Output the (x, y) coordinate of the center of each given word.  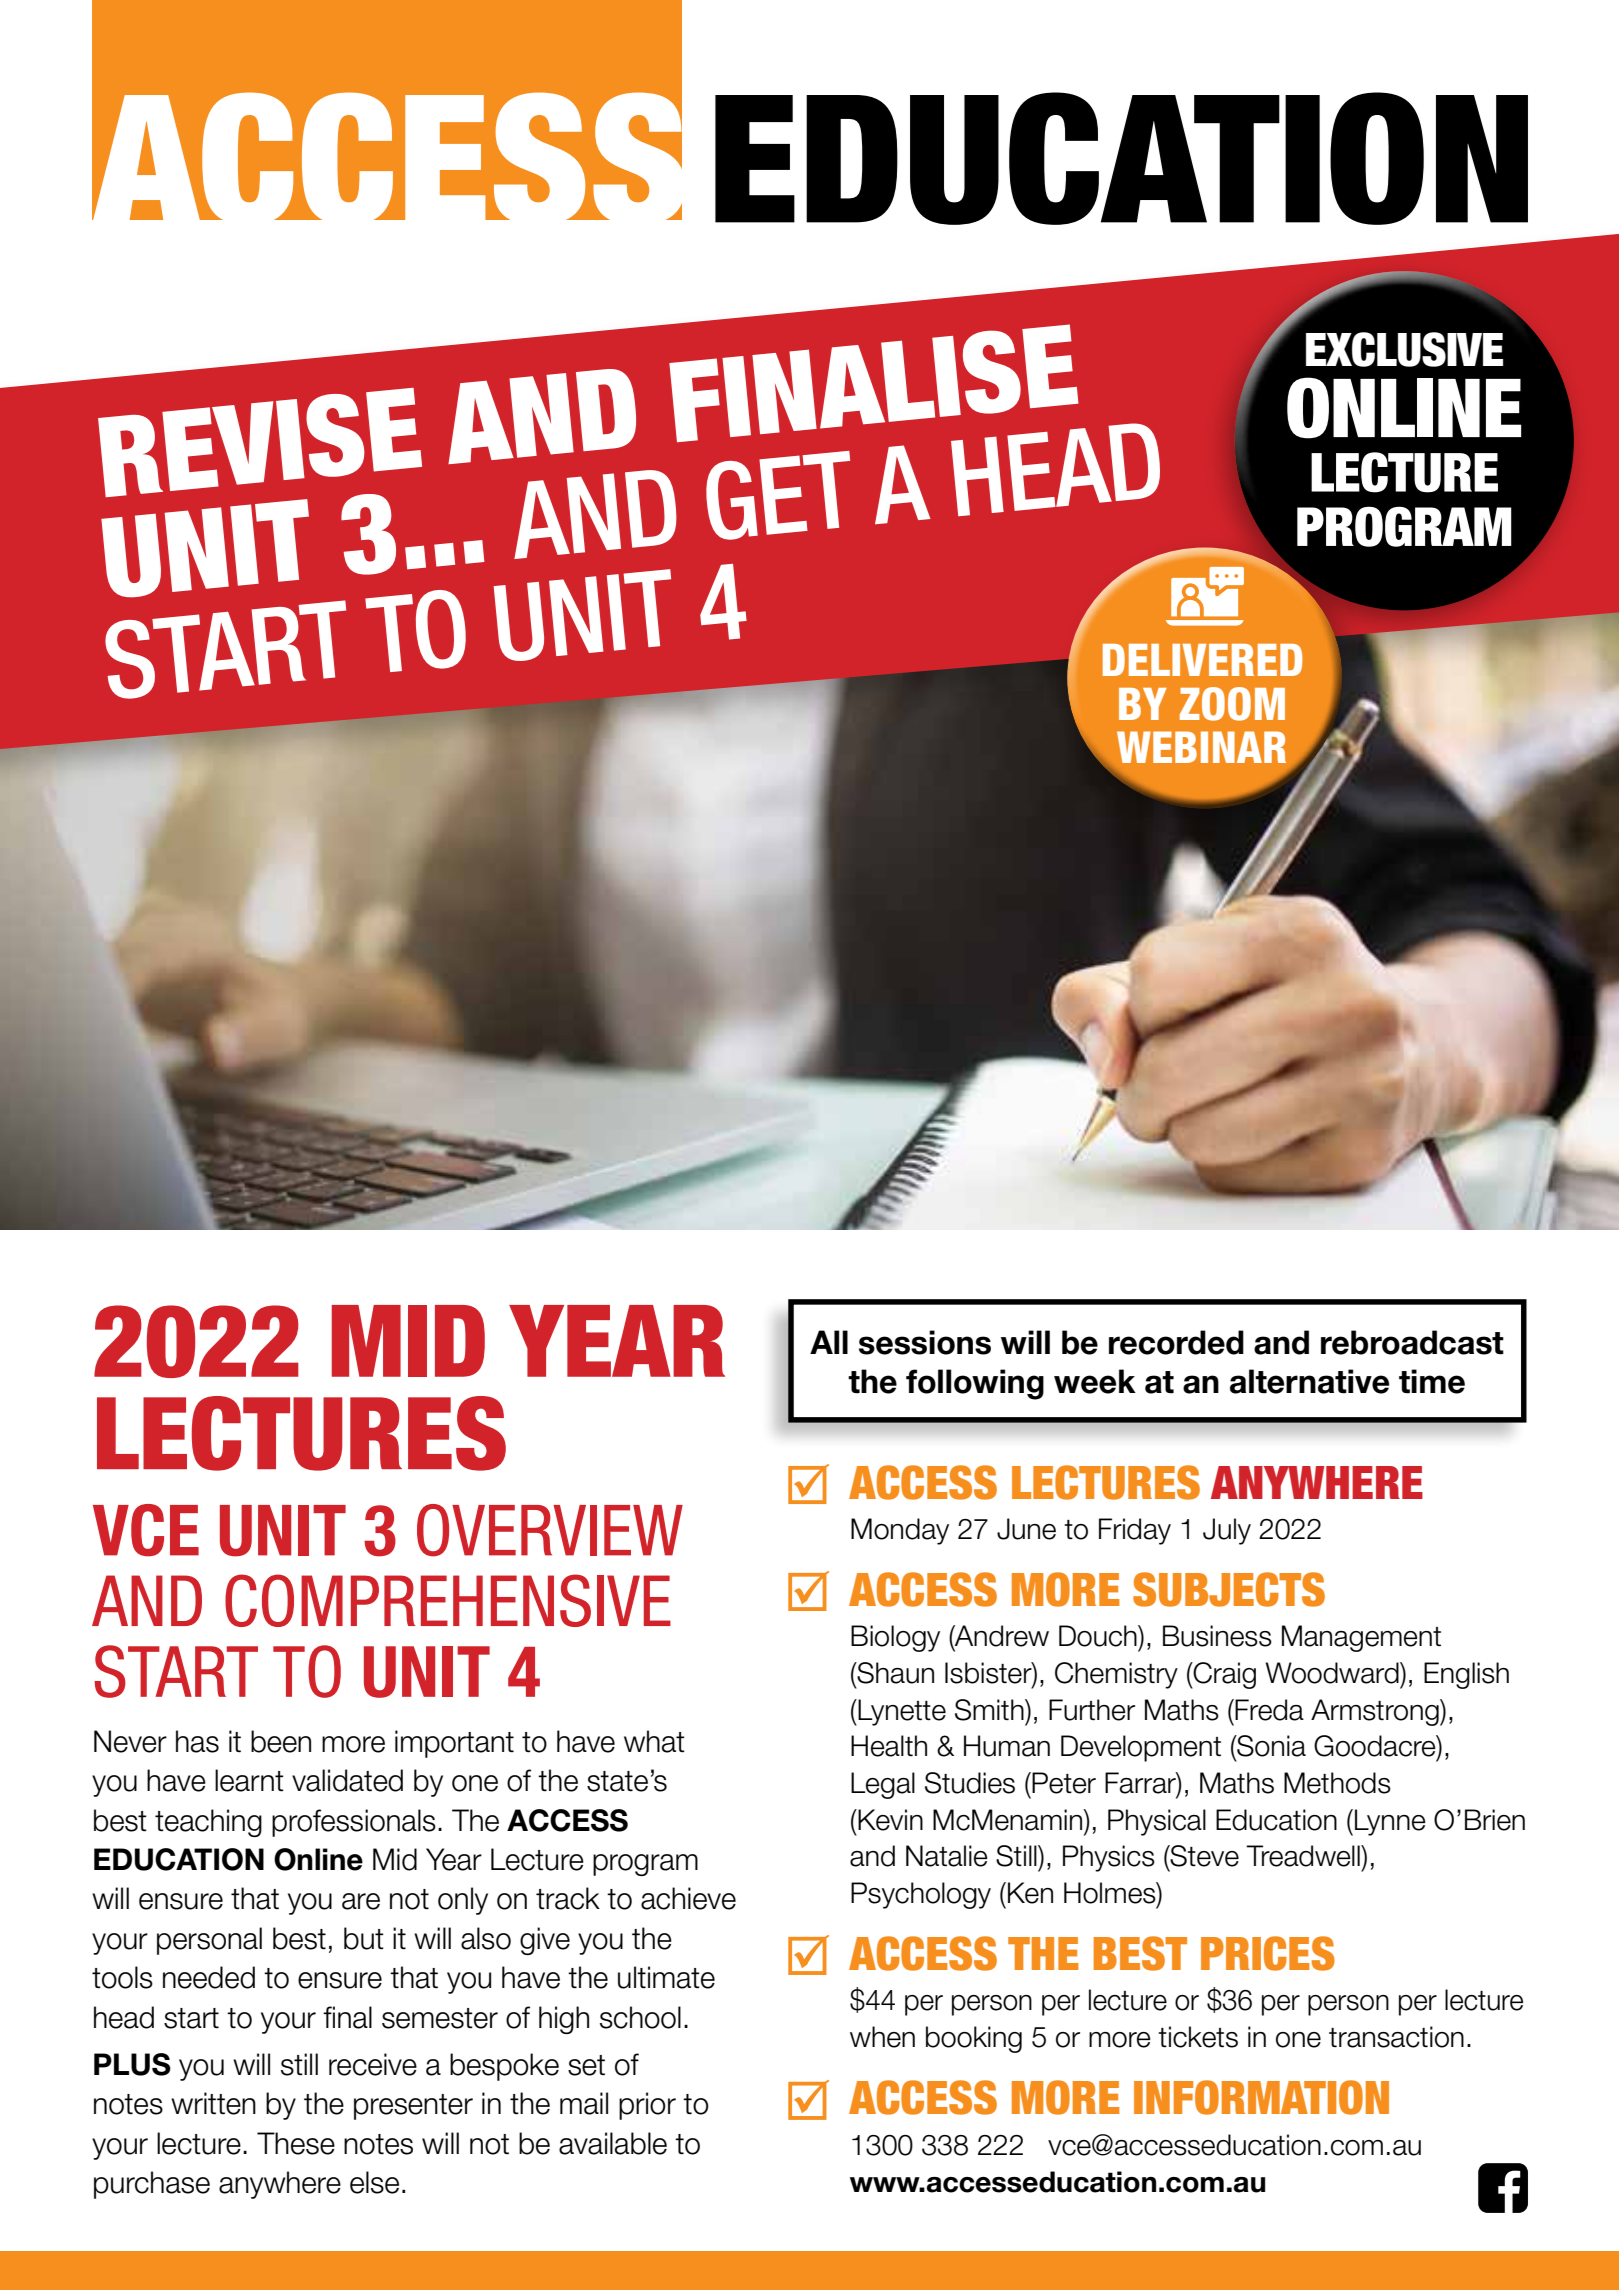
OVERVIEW (550, 1530)
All (829, 1342)
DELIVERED (1202, 660)
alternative (1309, 1381)
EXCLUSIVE (1404, 349)
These (296, 2143)
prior (647, 2106)
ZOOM (1232, 704)
